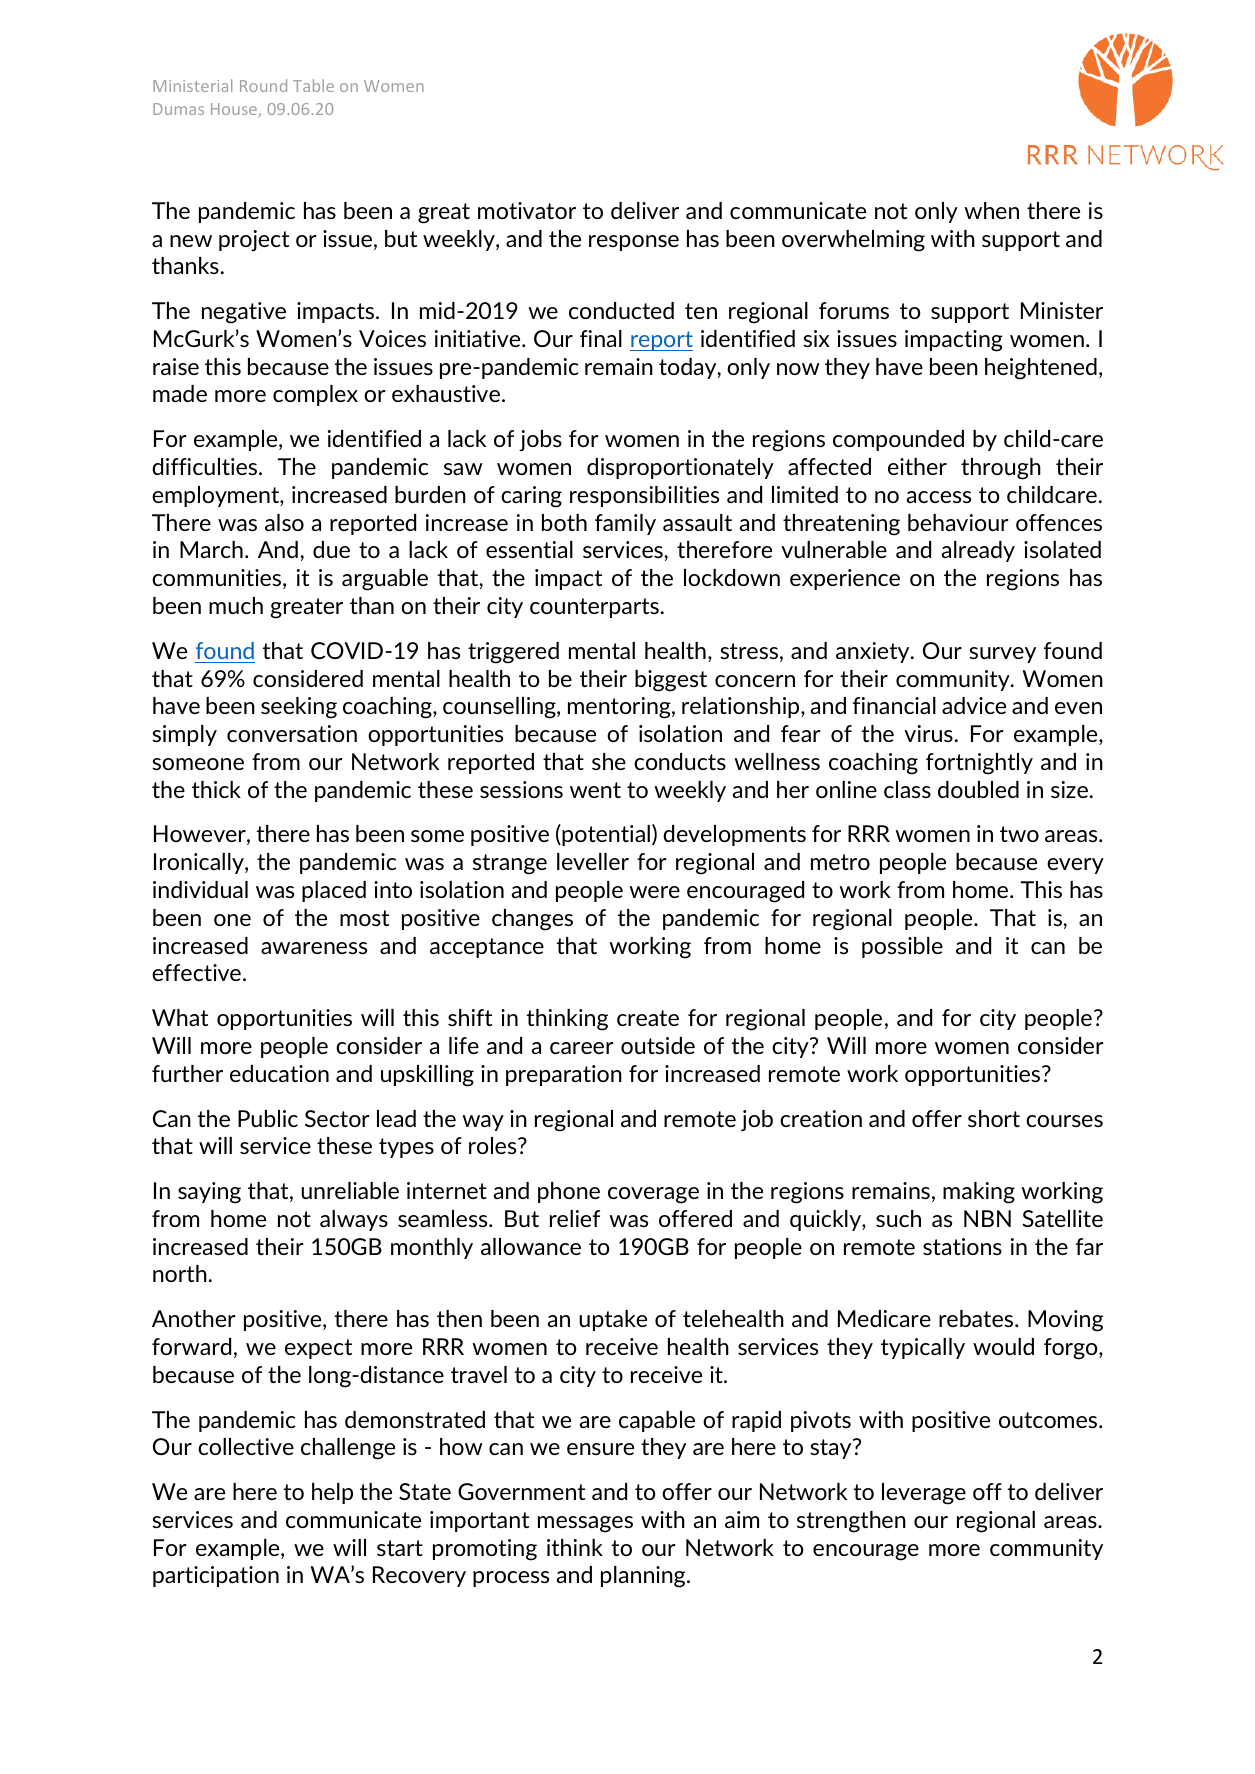 The image size is (1255, 1774). I want to click on doubled, so click(978, 789).
